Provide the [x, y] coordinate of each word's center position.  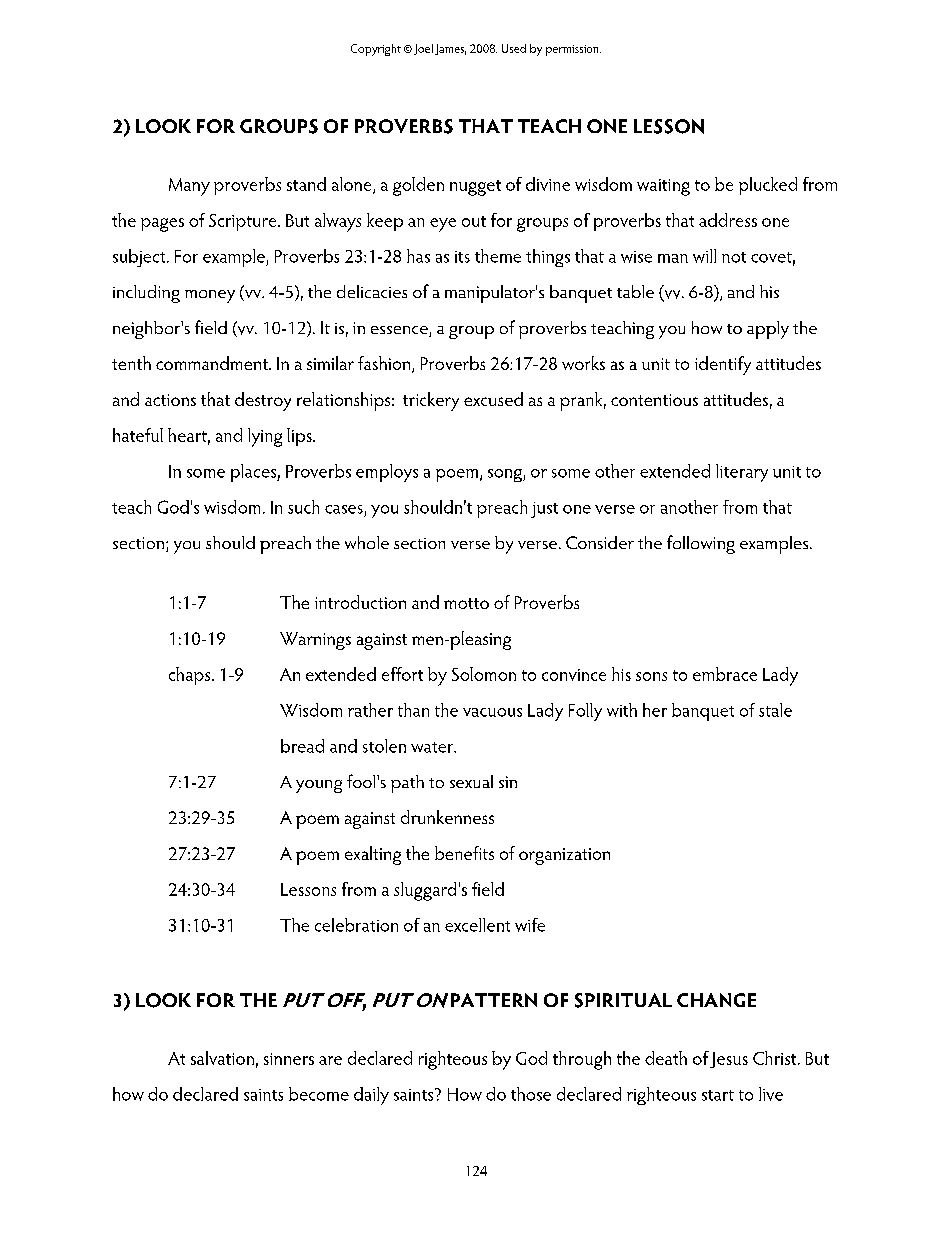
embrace [725, 674]
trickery [431, 401]
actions [170, 400]
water [433, 747]
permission [573, 50]
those [531, 1094]
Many [189, 187]
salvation [222, 1058]
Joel [422, 49]
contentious [654, 400]
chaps [191, 676]
